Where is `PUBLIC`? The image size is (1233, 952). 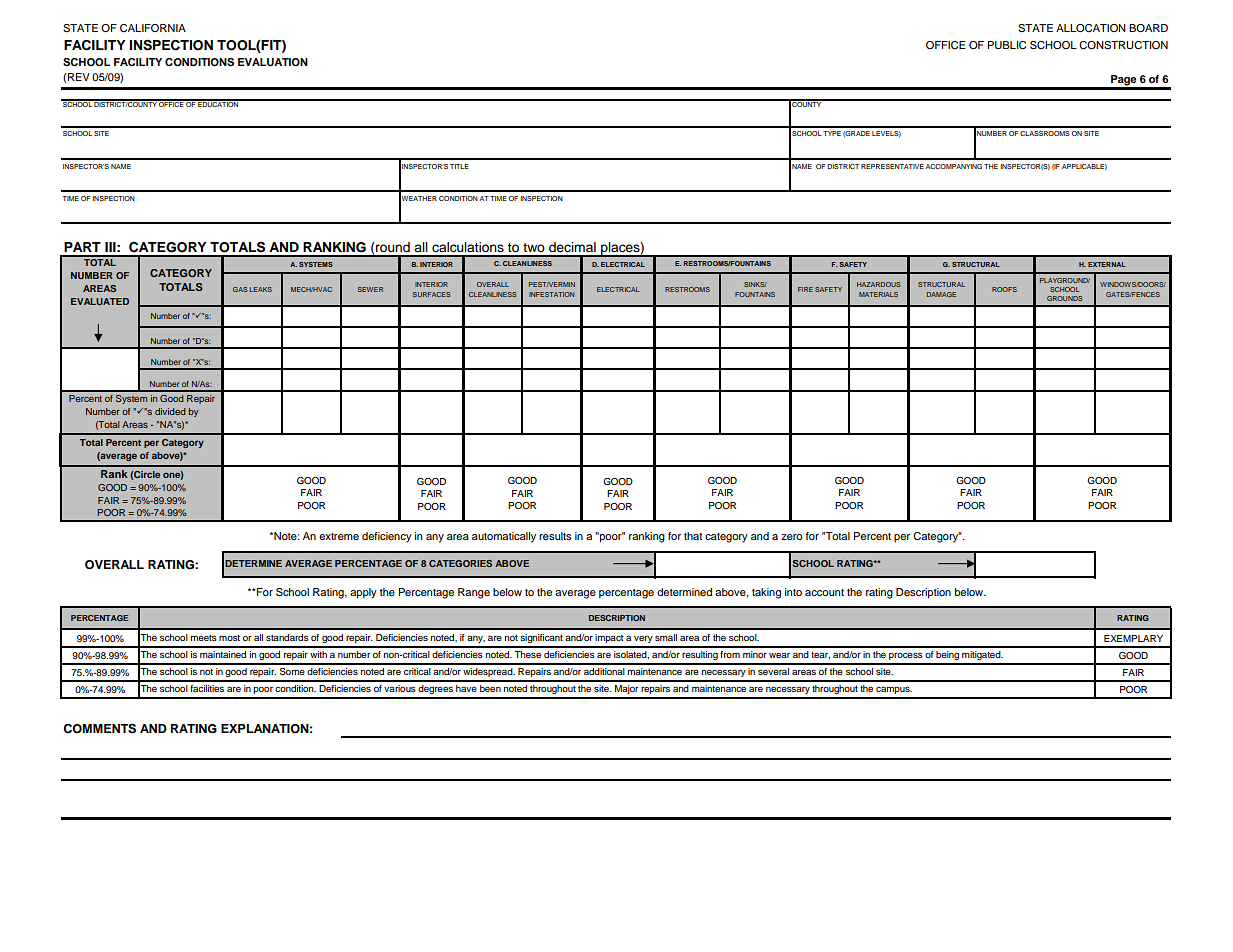 PUBLIC is located at coordinates (1007, 45).
